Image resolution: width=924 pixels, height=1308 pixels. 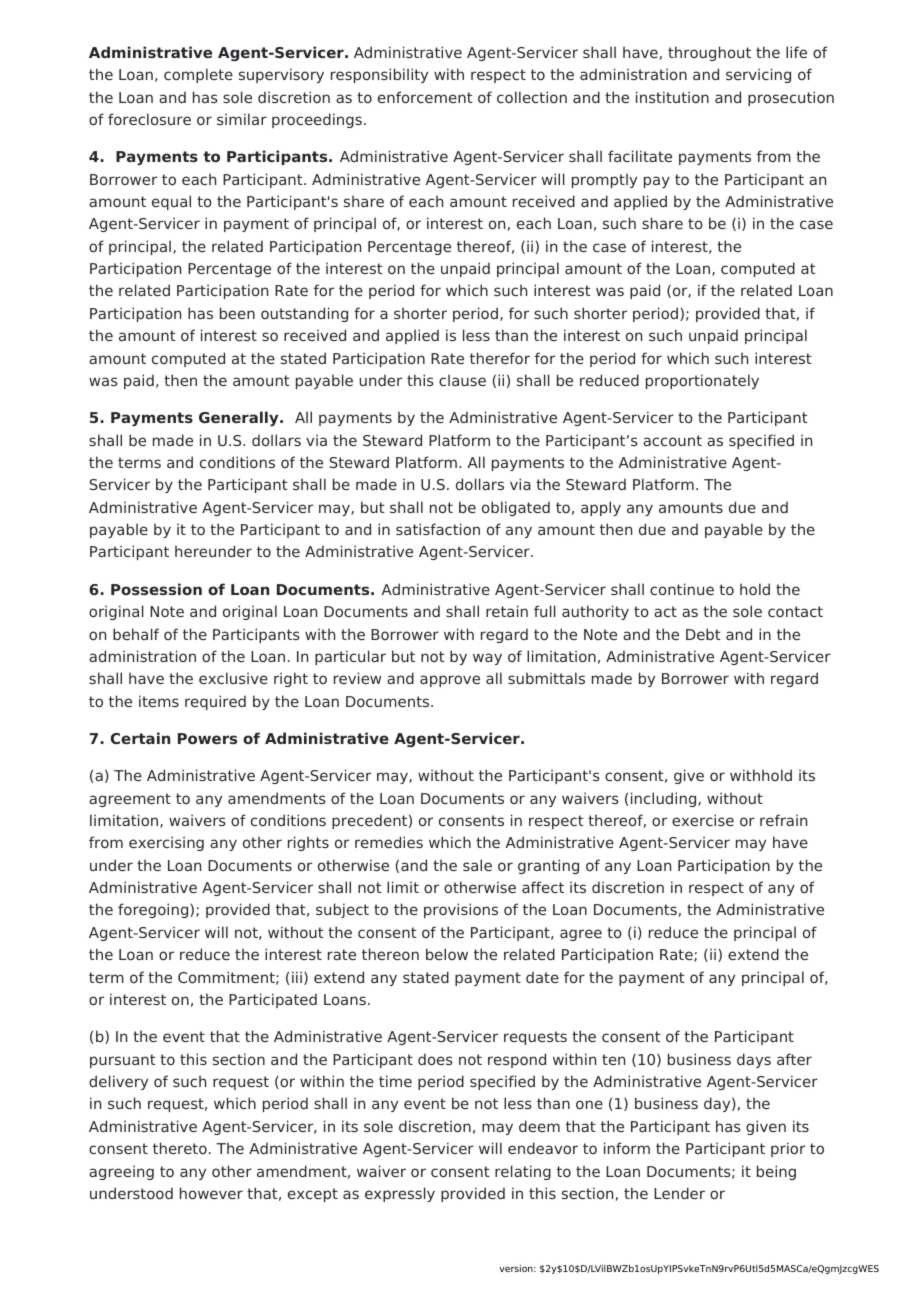 I want to click on relating, so click(x=523, y=1172).
